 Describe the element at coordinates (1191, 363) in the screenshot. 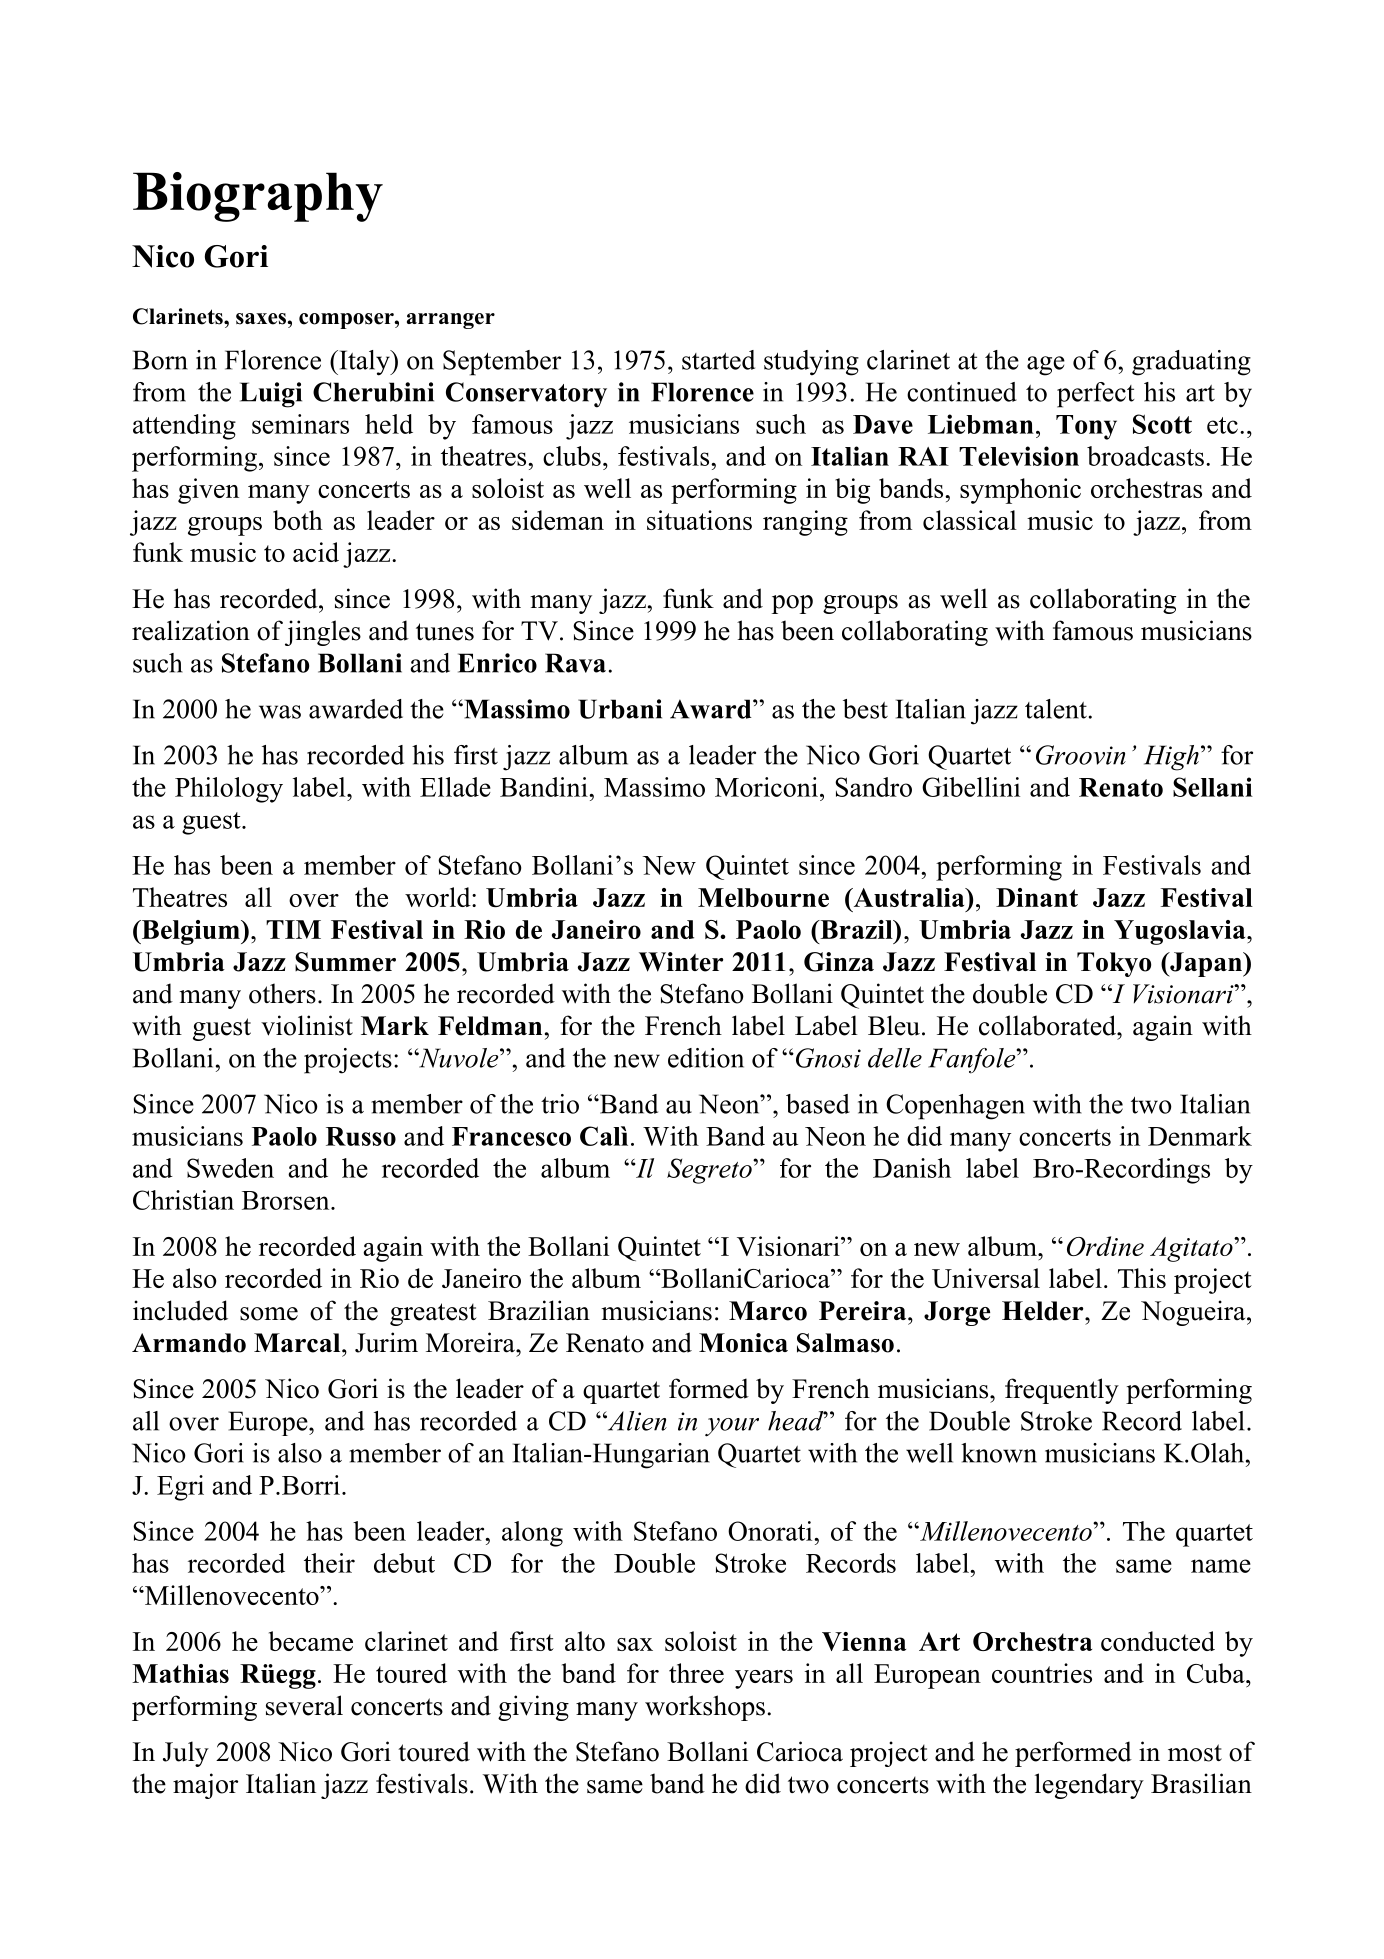

I see `graduating` at that location.
